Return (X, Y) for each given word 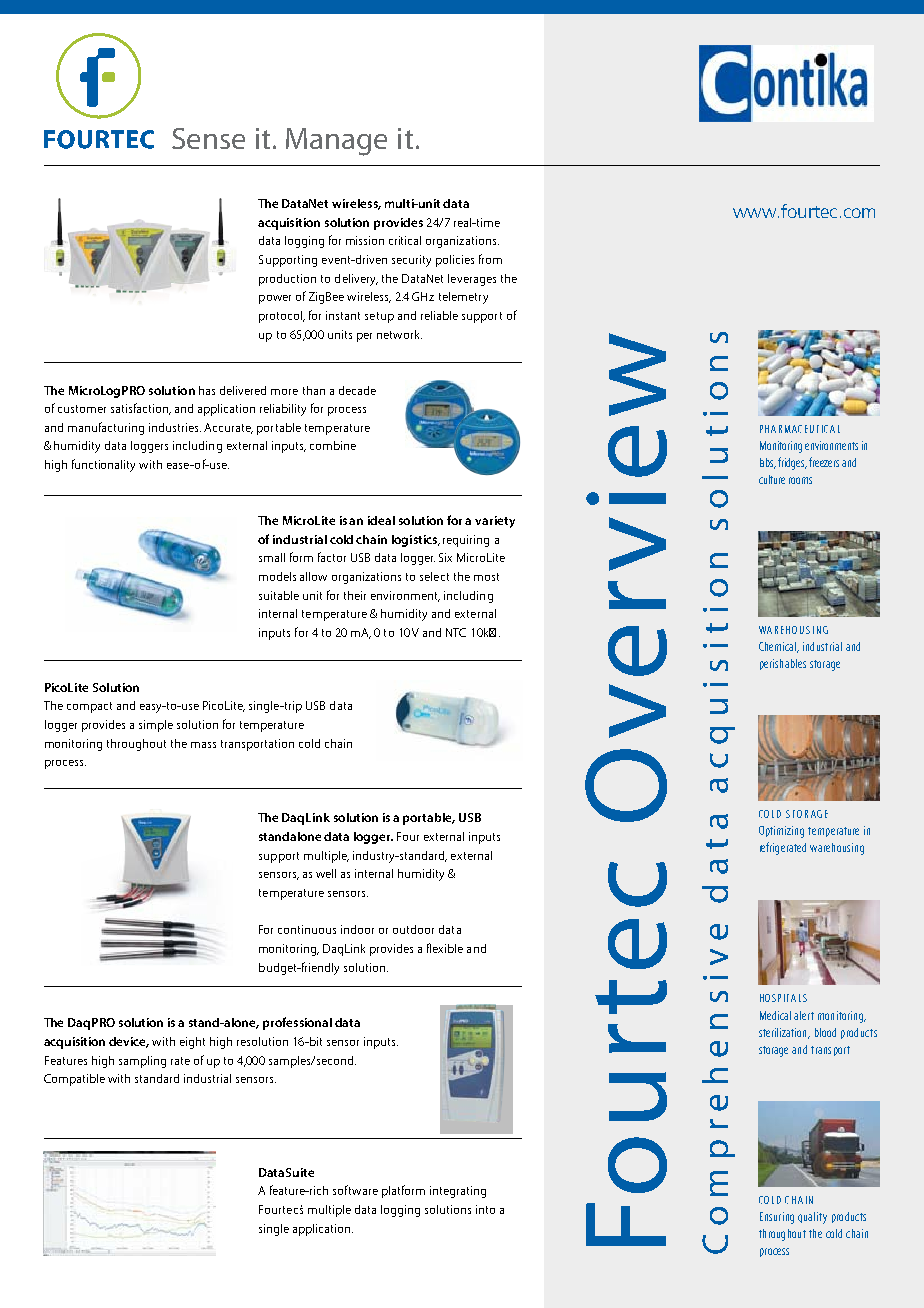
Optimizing (781, 832)
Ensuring (777, 1218)
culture (772, 479)
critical (405, 240)
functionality (103, 465)
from (490, 259)
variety (495, 522)
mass (203, 745)
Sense (208, 138)
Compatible (74, 1080)
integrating (458, 1192)
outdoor (413, 929)
